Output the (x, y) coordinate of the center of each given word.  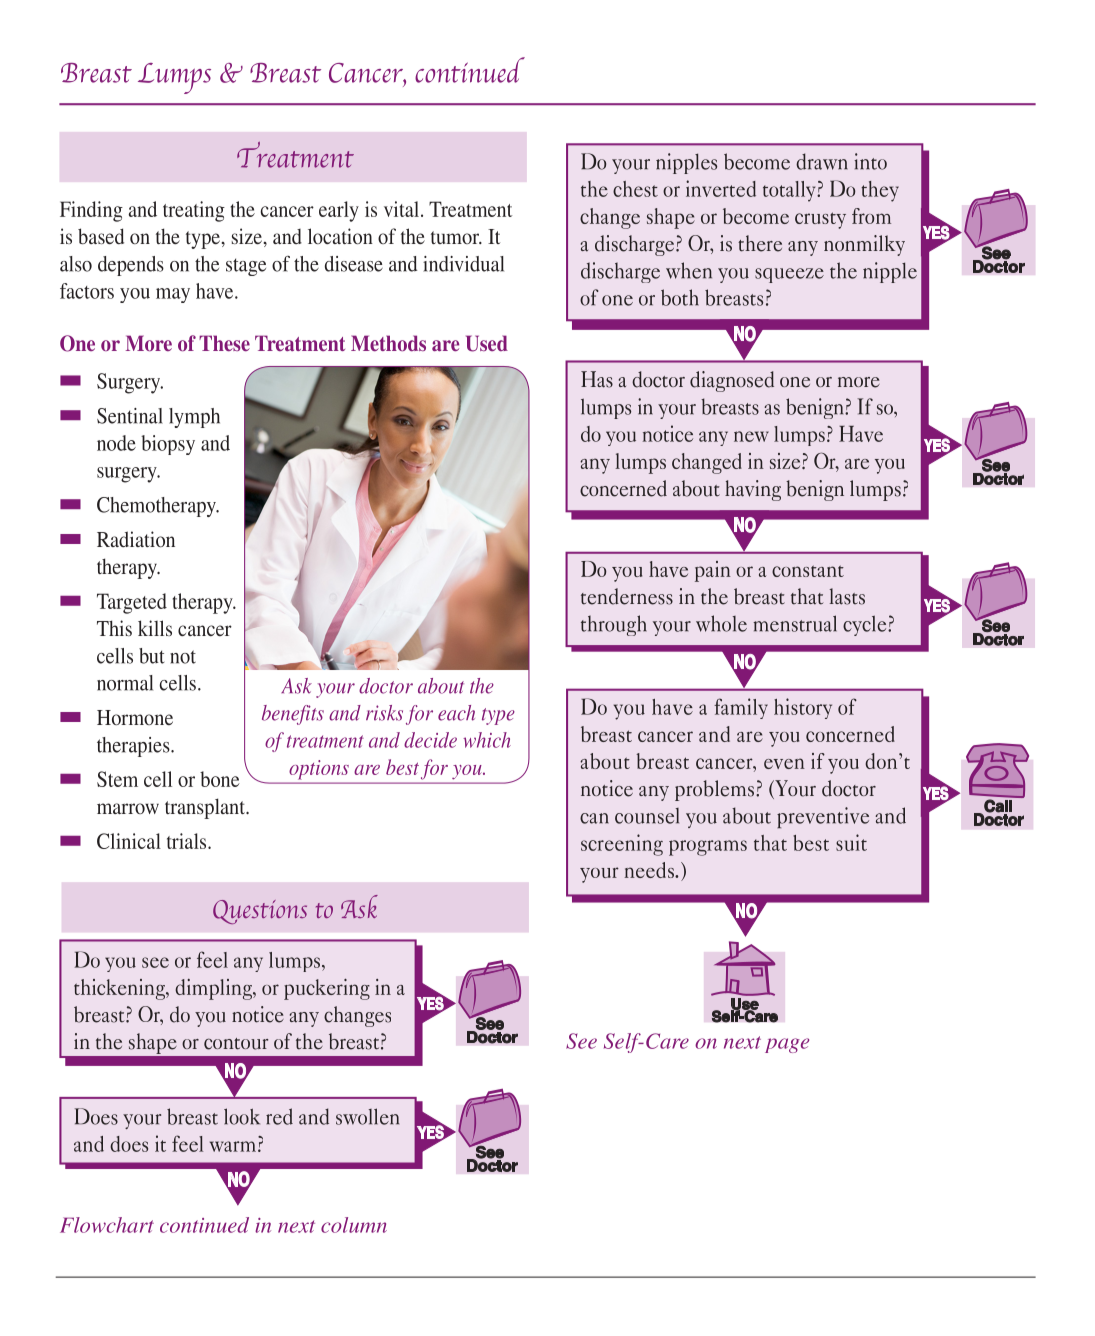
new (751, 436)
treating (194, 211)
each (456, 713)
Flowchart (107, 1225)
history (803, 708)
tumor (456, 237)
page (787, 1045)
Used (487, 343)
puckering (327, 989)
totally (790, 191)
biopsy (168, 445)
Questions (260, 912)
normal (125, 683)
